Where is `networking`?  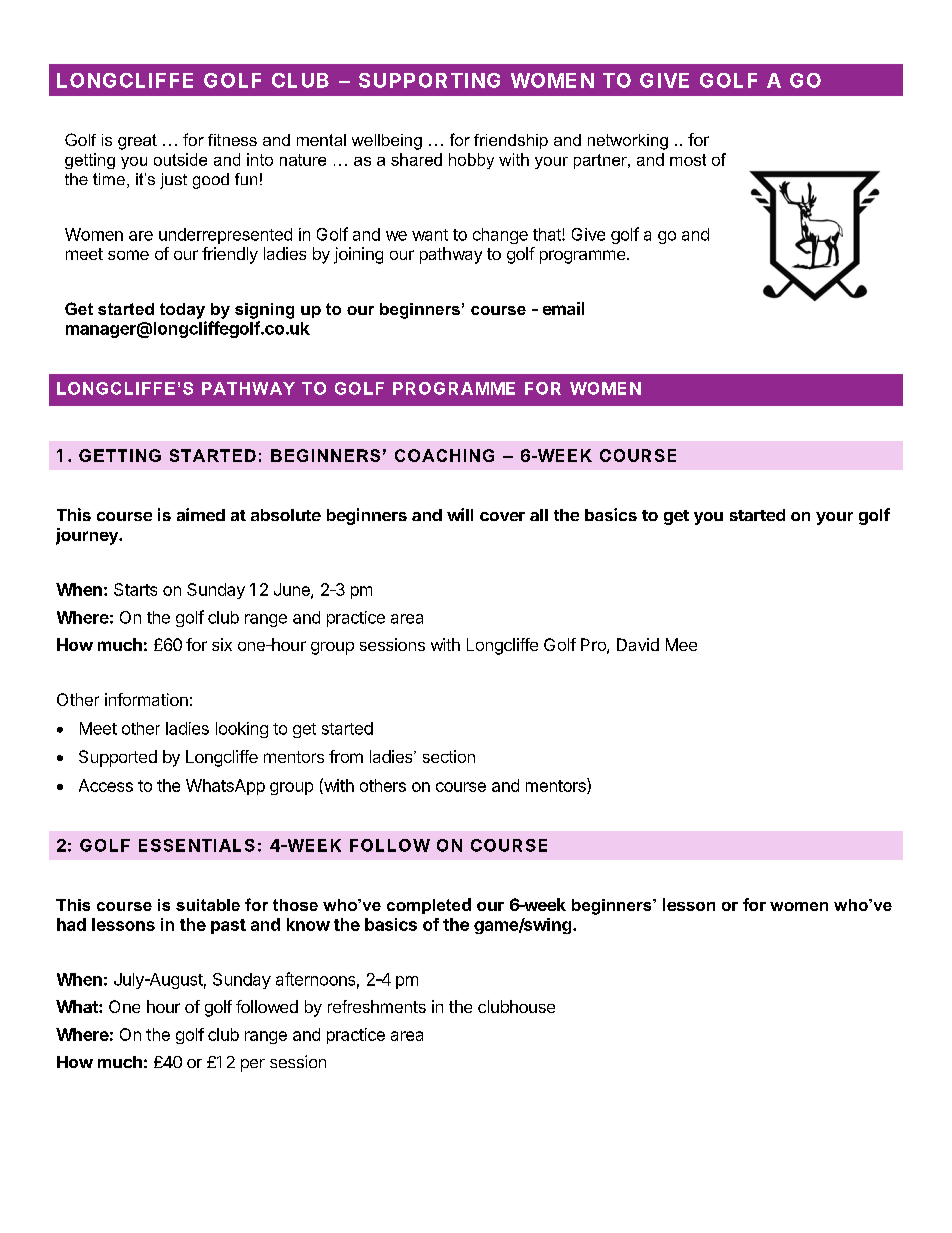 networking is located at coordinates (628, 142).
